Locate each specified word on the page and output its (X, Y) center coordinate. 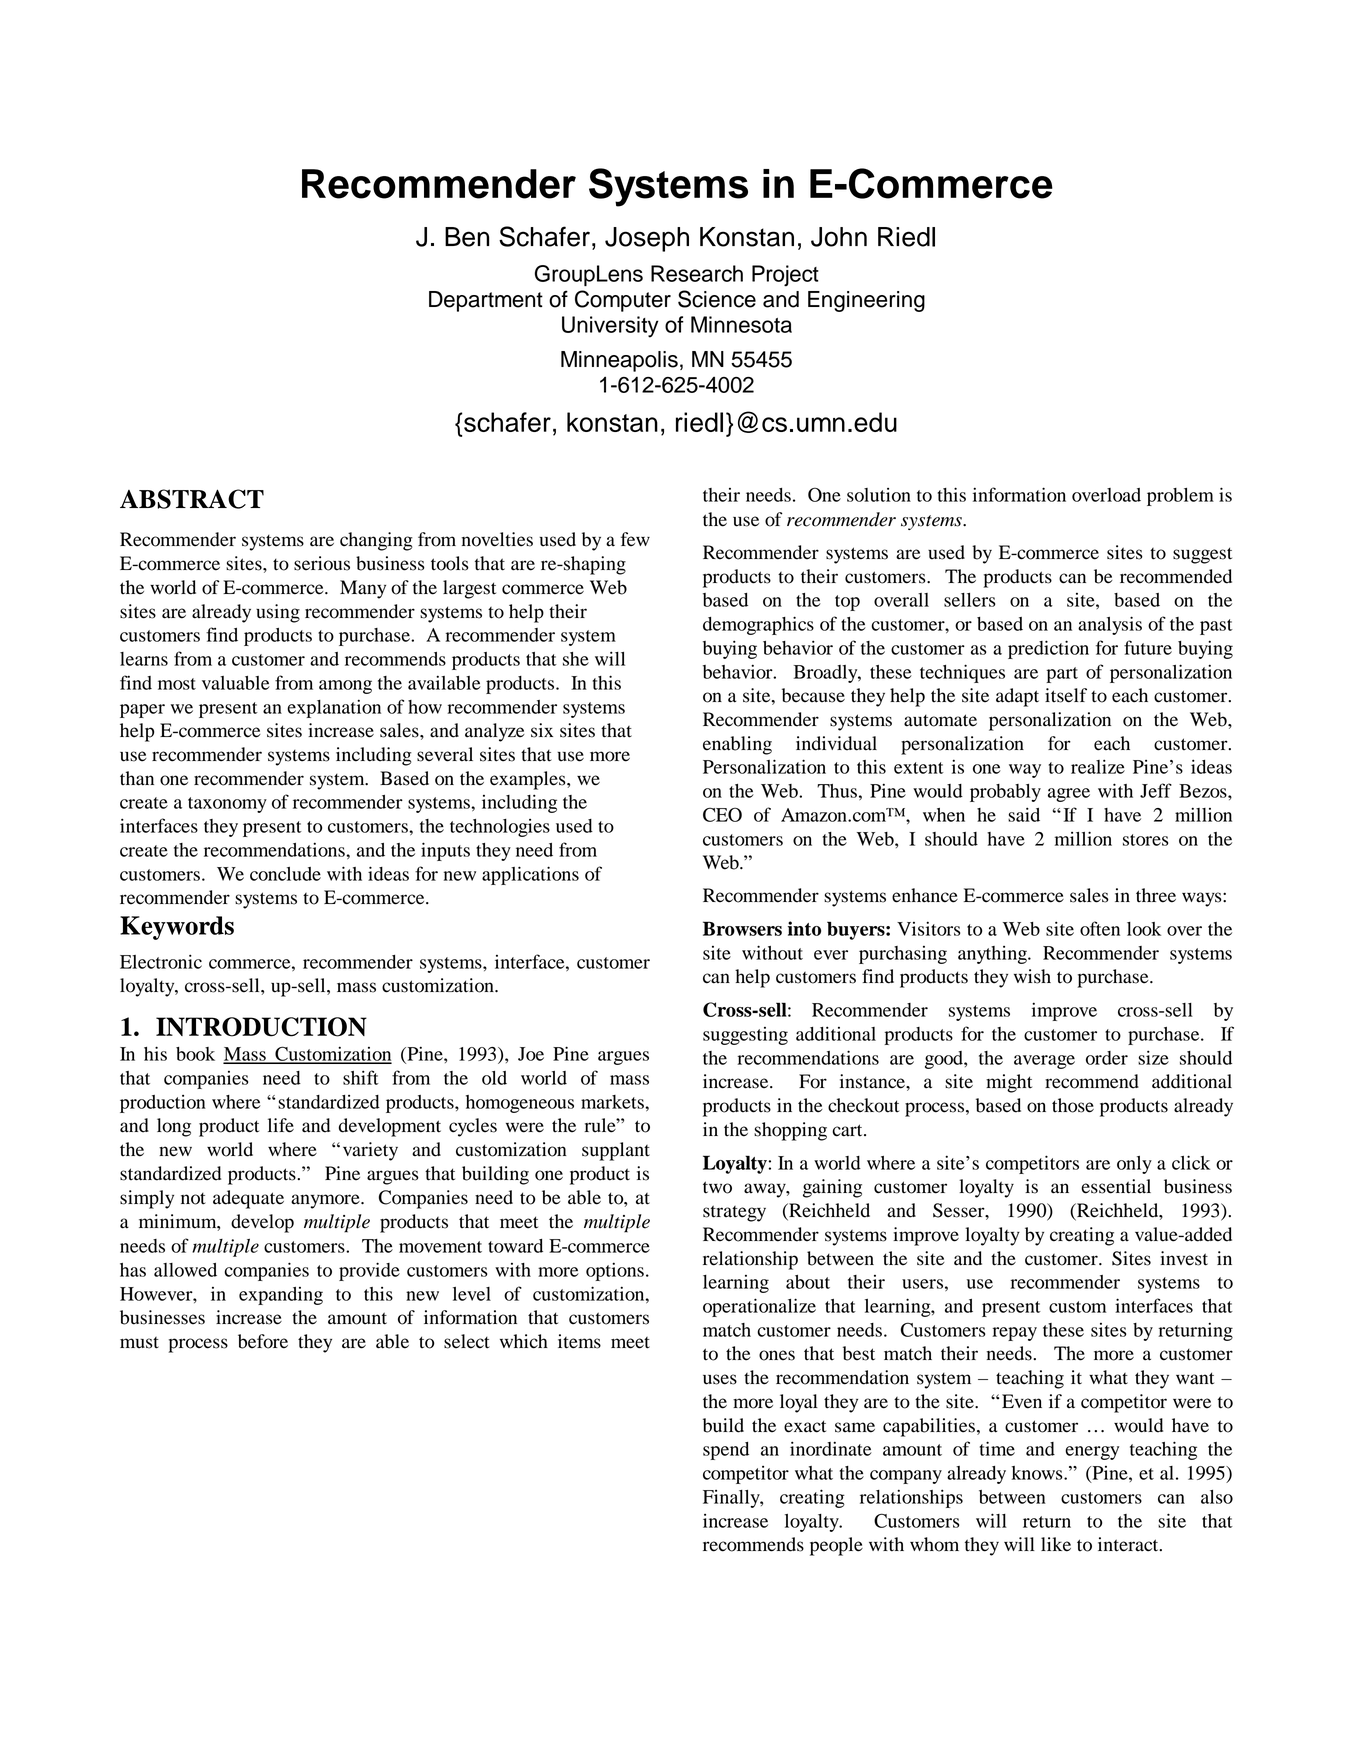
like (1056, 1544)
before (263, 1341)
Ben (467, 237)
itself (1066, 695)
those (1073, 1105)
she (576, 659)
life (281, 1125)
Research (697, 273)
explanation (334, 708)
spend (726, 1451)
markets (613, 1102)
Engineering (866, 301)
